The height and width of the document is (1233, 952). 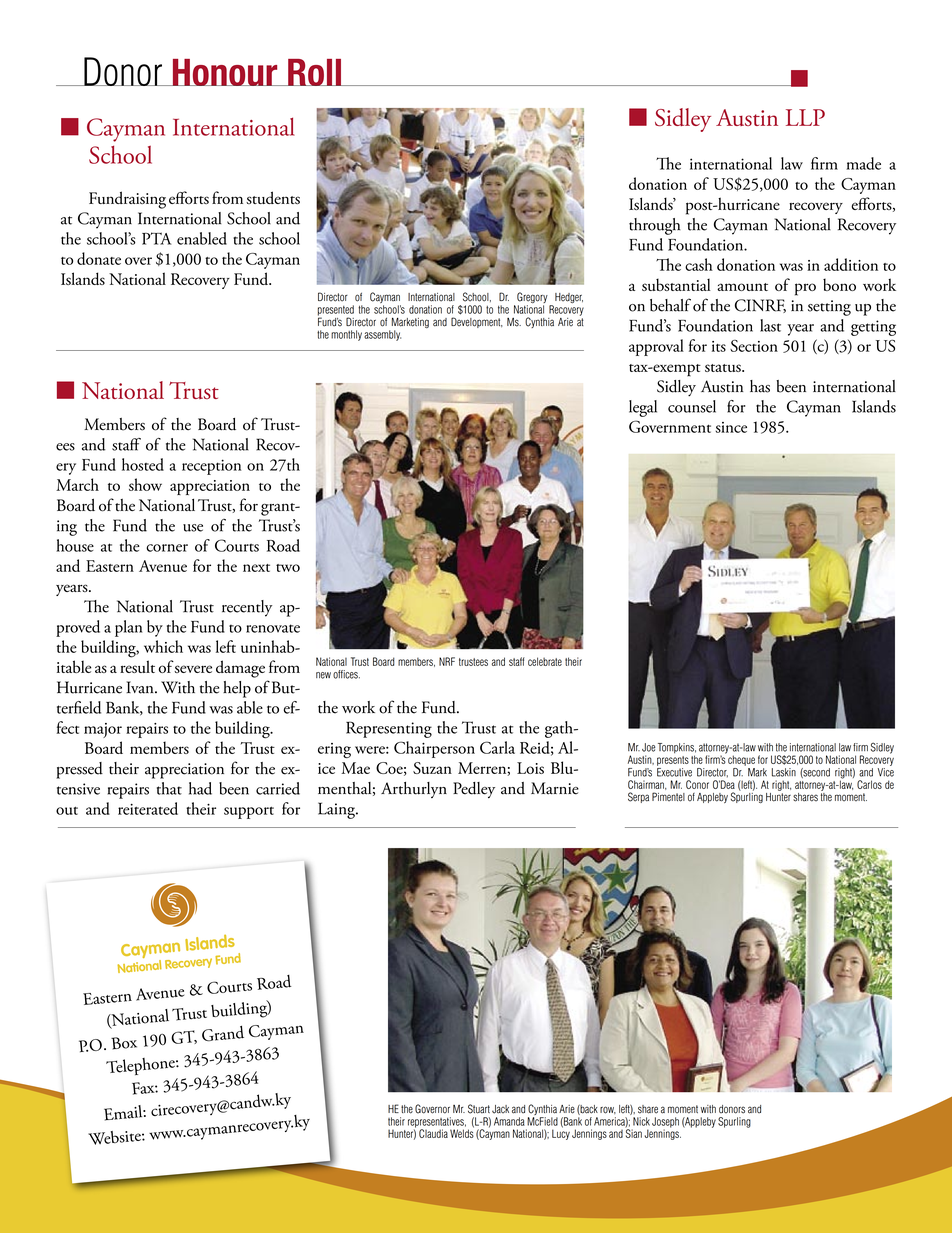 What do you see at coordinates (643, 408) in the document?
I see `legal` at bounding box center [643, 408].
